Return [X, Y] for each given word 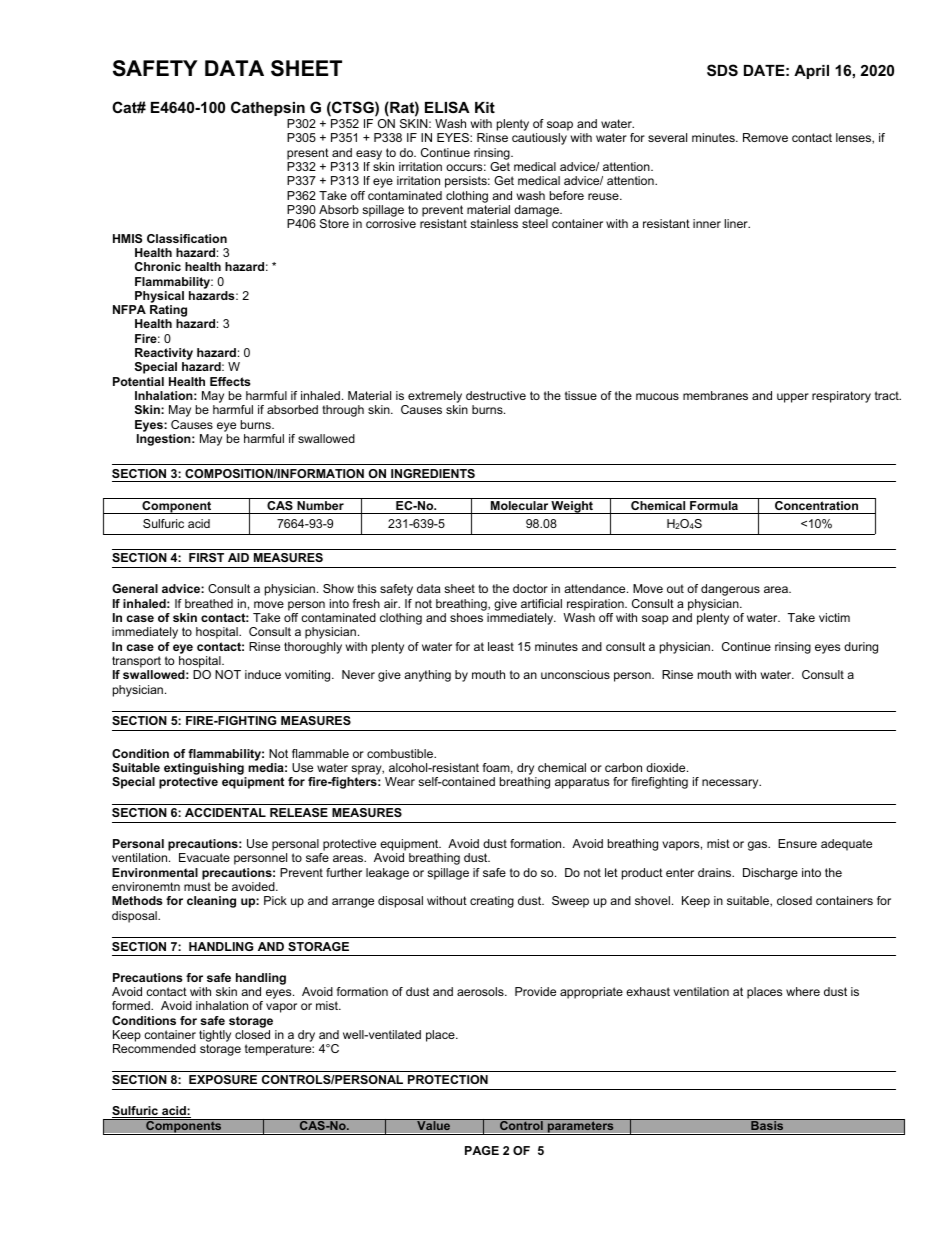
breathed [209, 603]
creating [492, 902]
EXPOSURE [223, 1079]
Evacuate [204, 857]
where [803, 991]
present [308, 154]
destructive [496, 395]
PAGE [482, 1150]
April [811, 72]
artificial [541, 603]
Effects [230, 381]
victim [834, 617]
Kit [485, 107]
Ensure [797, 843]
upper [793, 398]
